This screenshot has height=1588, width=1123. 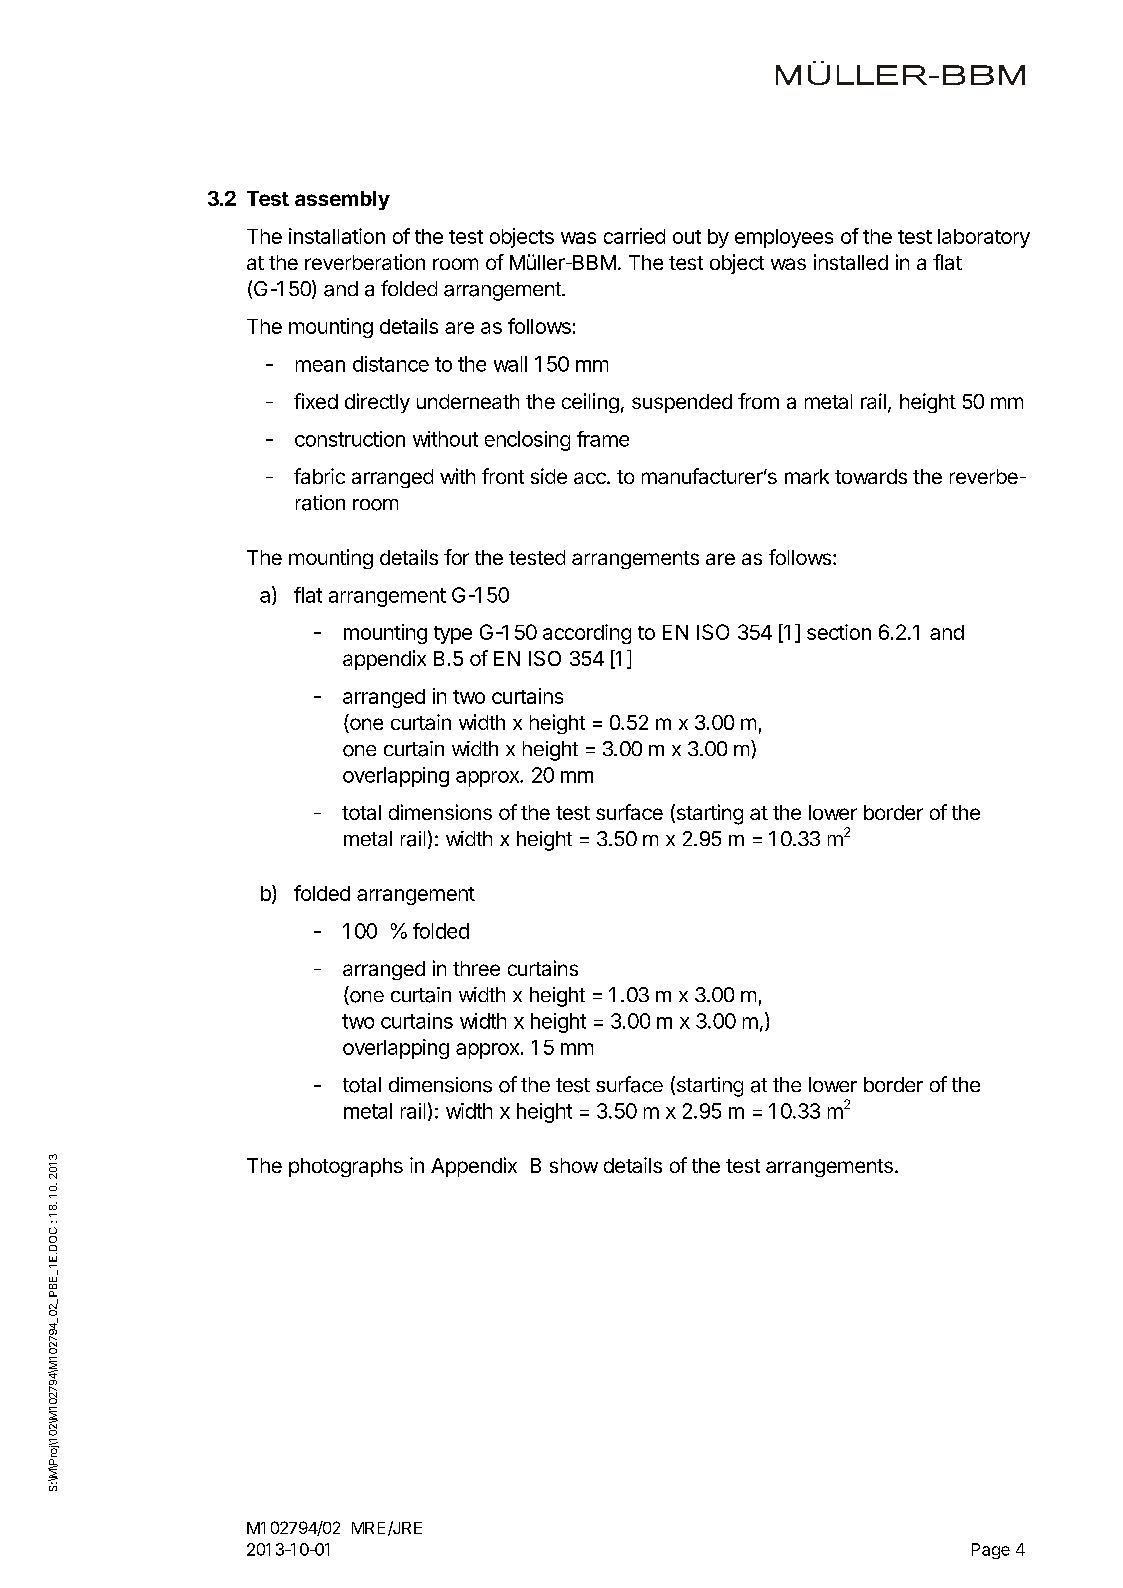 I want to click on installed, so click(x=851, y=262).
